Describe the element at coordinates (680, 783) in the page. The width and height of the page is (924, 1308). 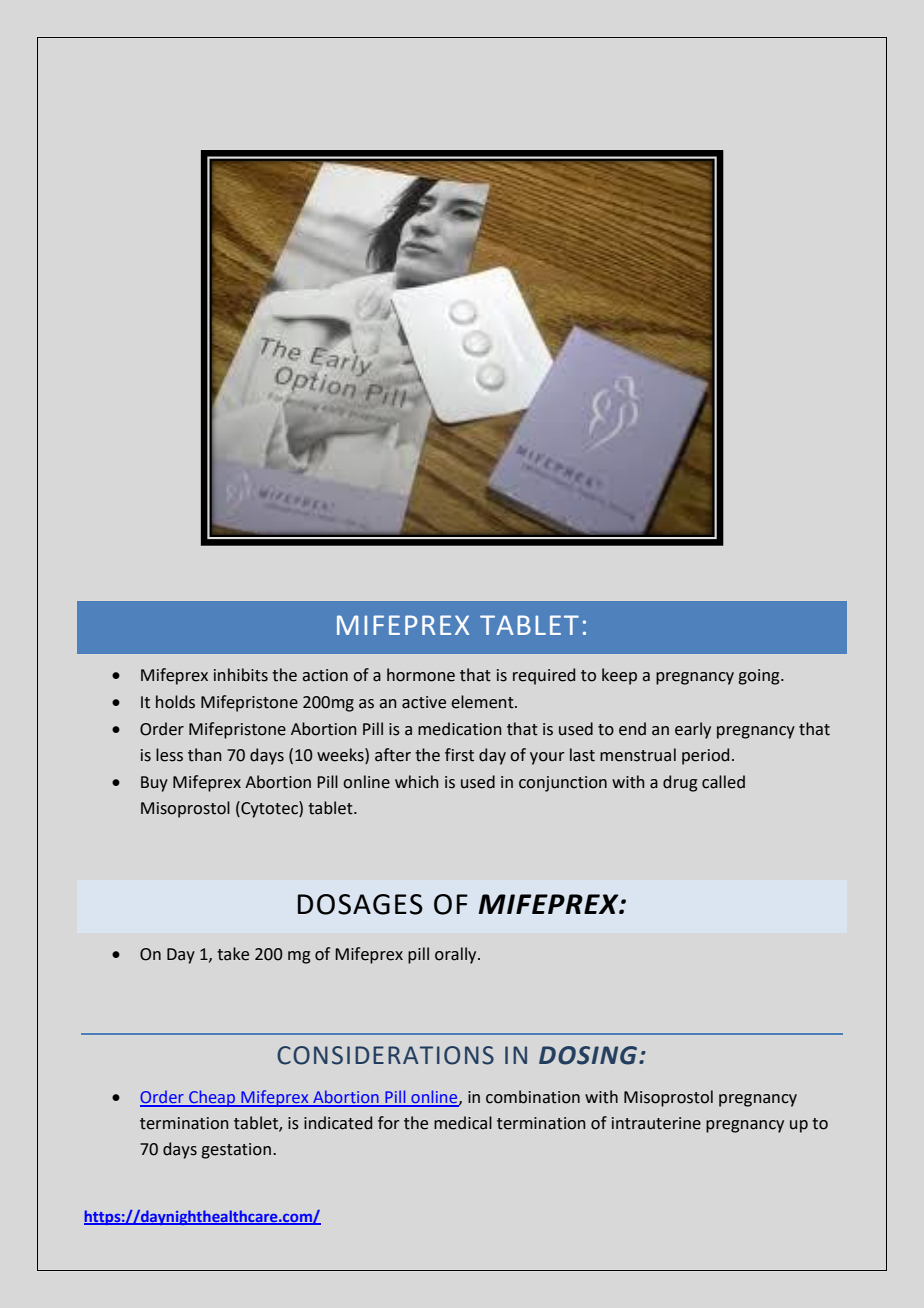
I see `drug` at that location.
